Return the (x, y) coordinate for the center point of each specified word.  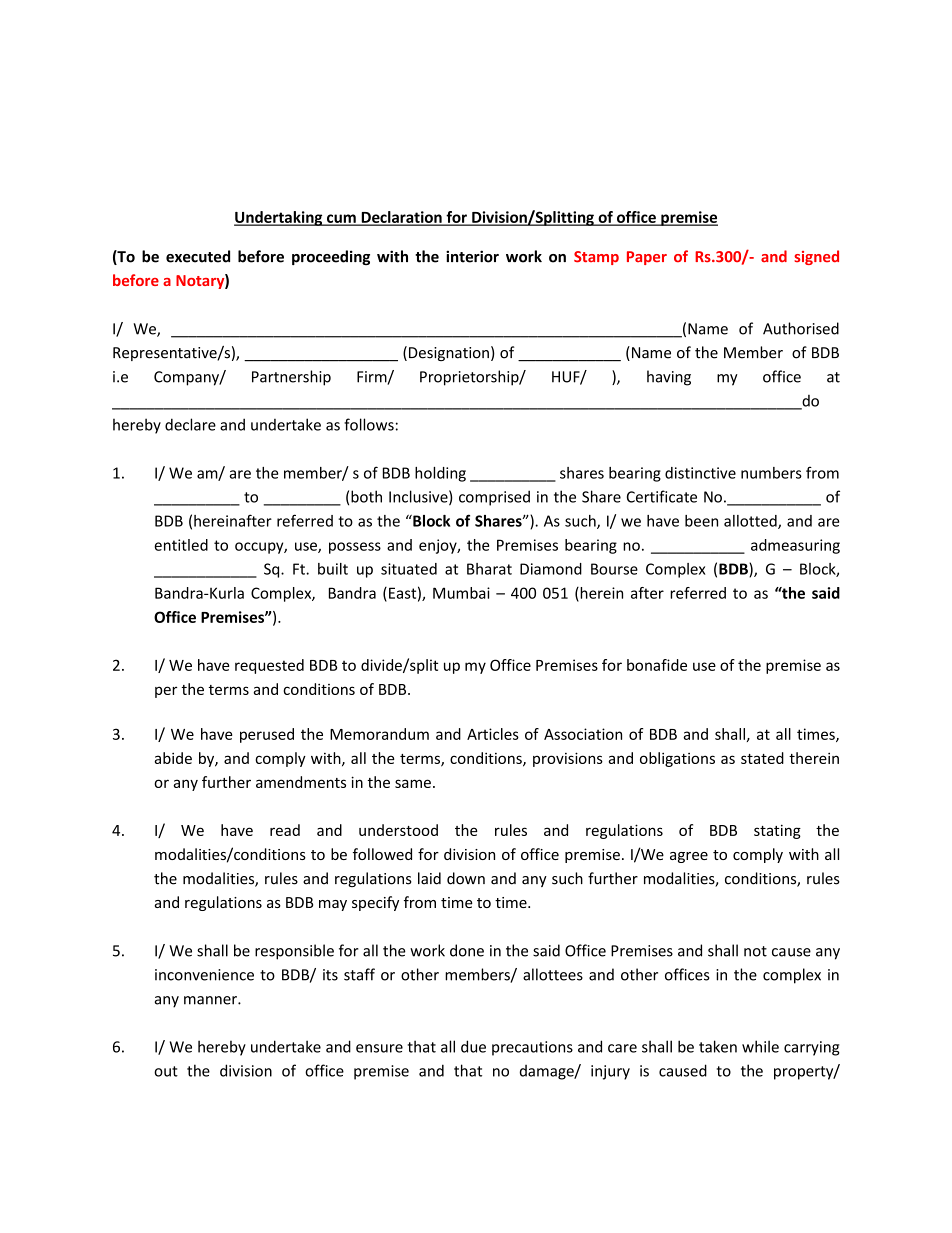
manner (211, 1000)
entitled (181, 545)
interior (472, 256)
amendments (301, 782)
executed (198, 256)
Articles (493, 734)
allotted (751, 522)
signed (816, 257)
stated (762, 758)
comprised (494, 498)
